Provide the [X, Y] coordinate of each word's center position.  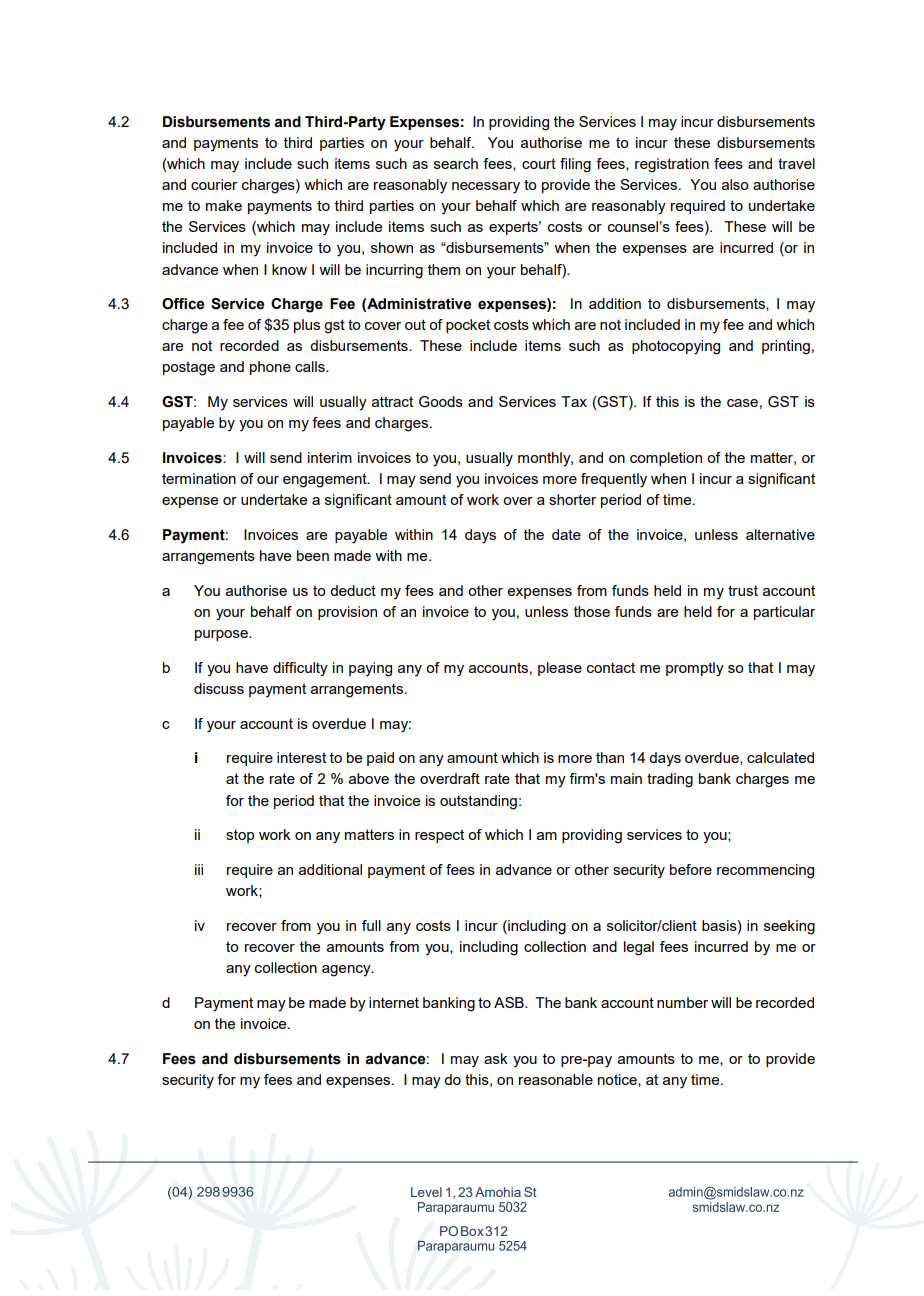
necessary [486, 188]
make [224, 205]
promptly [695, 669]
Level [426, 1192]
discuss [219, 688]
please [560, 669]
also [735, 184]
